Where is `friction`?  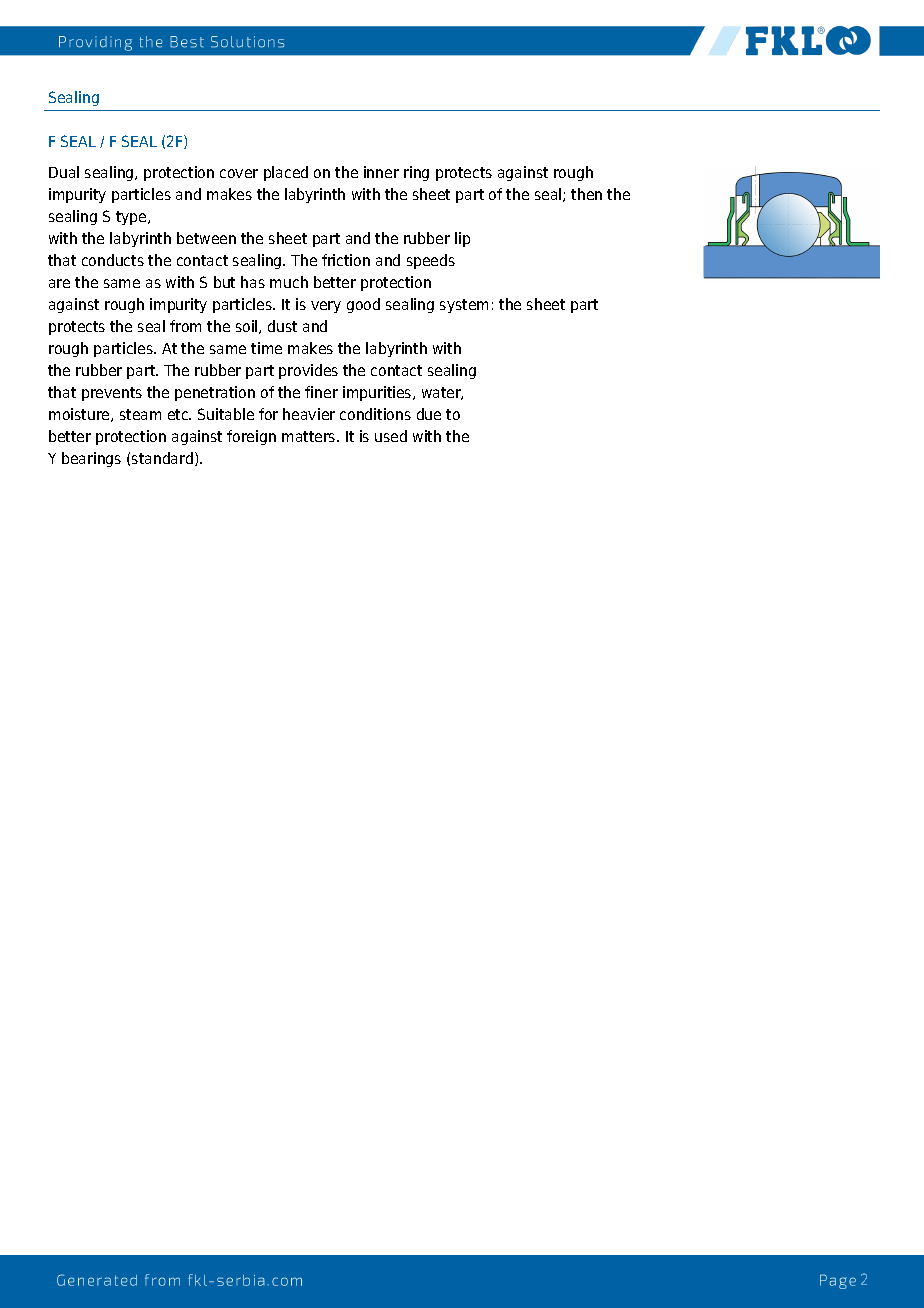
friction is located at coordinates (346, 260).
